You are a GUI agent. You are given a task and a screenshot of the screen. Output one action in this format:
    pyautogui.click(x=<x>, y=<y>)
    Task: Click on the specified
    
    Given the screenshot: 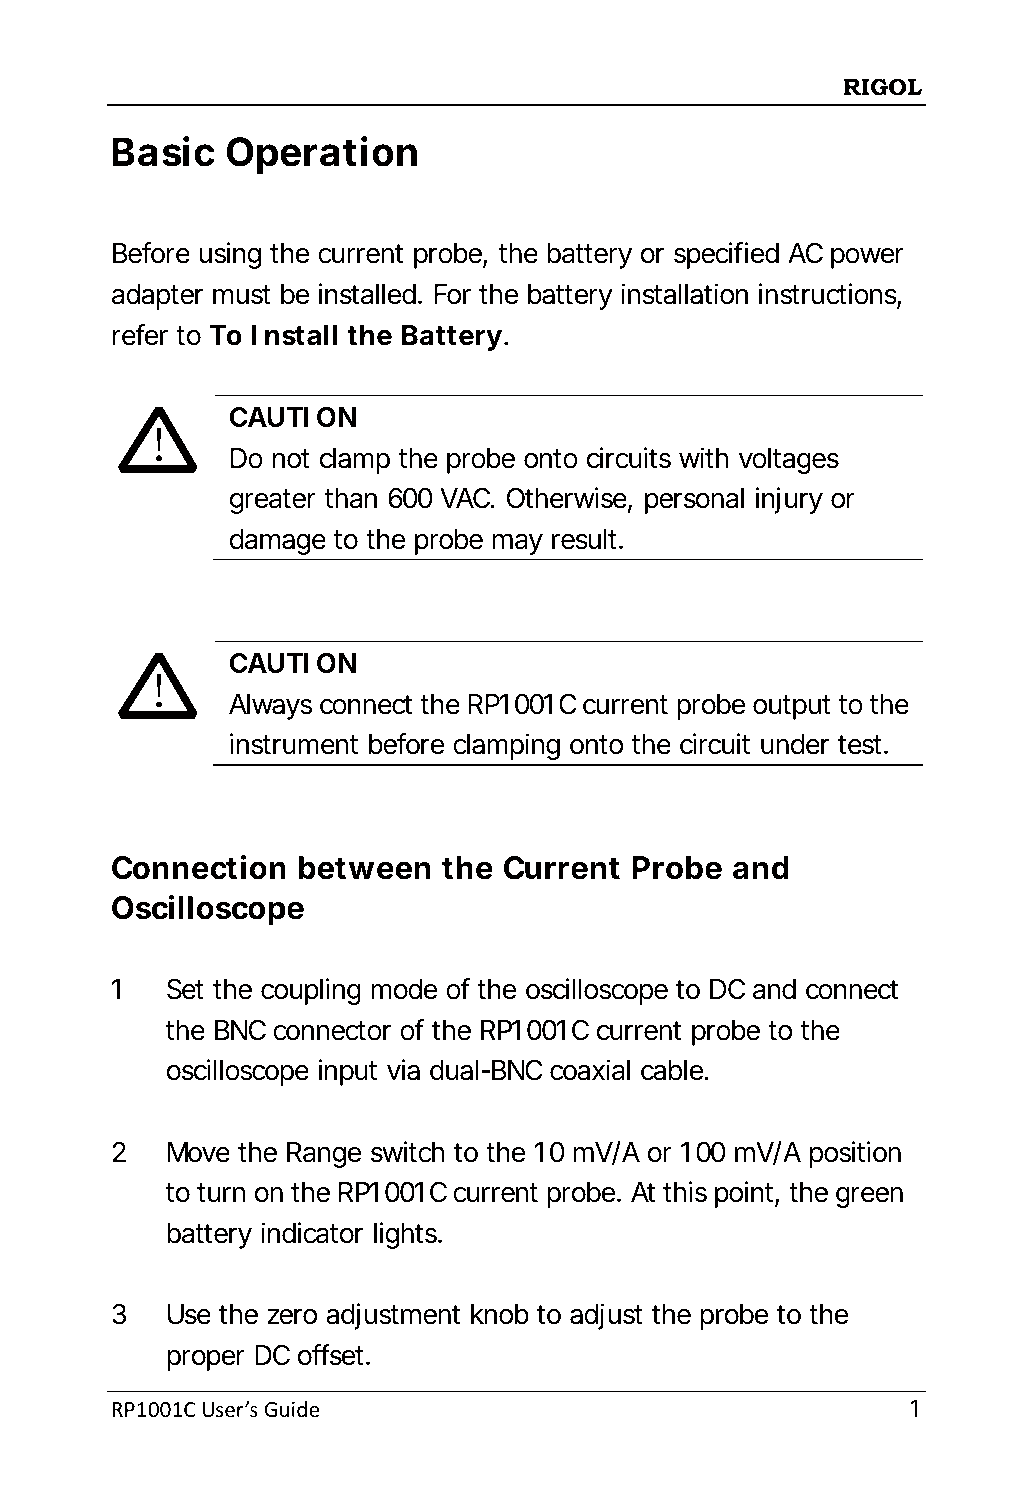 What is the action you would take?
    pyautogui.click(x=726, y=255)
